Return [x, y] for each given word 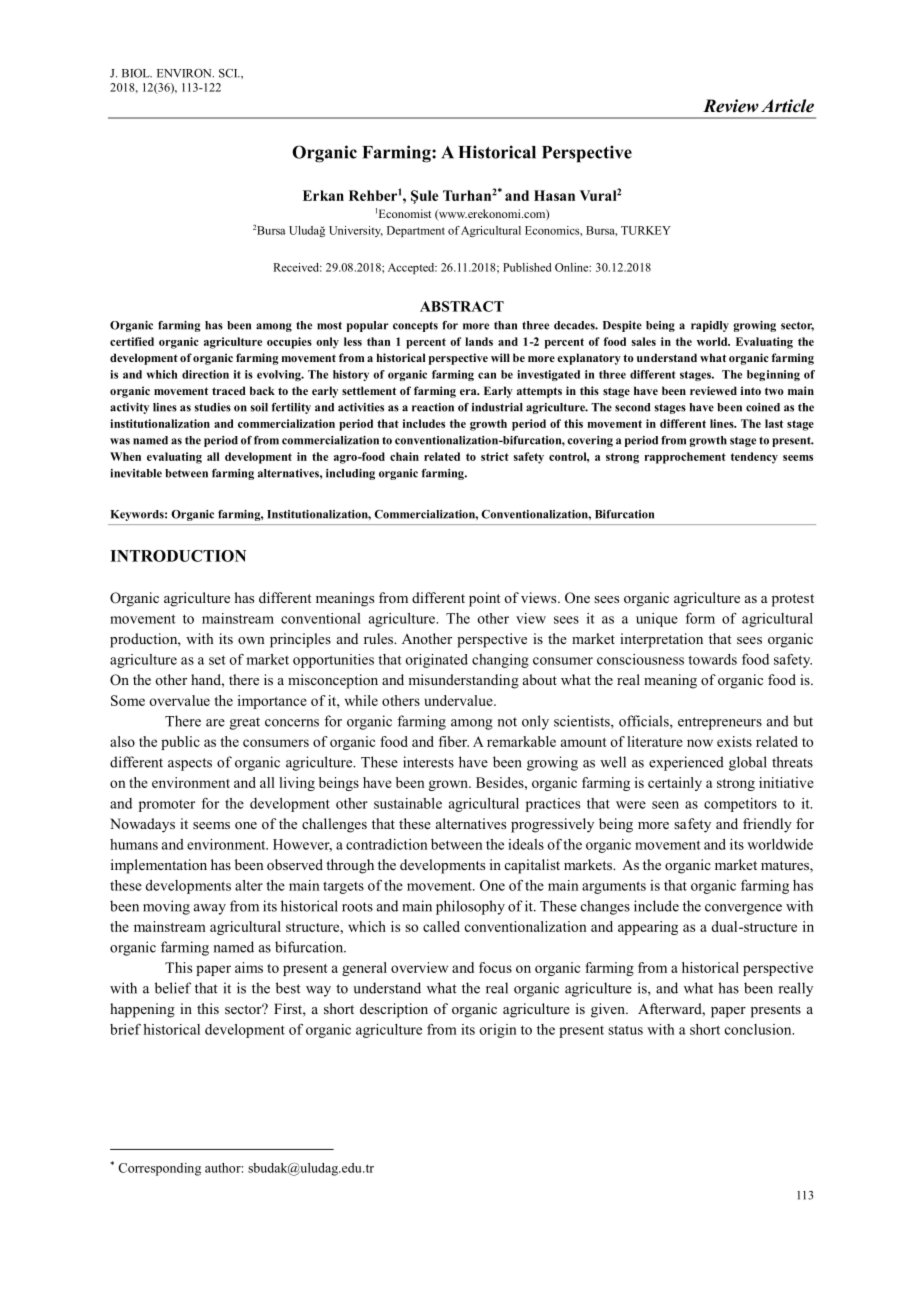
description [394, 1010]
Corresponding [159, 1169]
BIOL [137, 73]
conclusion [759, 1029]
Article [787, 106]
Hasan [554, 195]
